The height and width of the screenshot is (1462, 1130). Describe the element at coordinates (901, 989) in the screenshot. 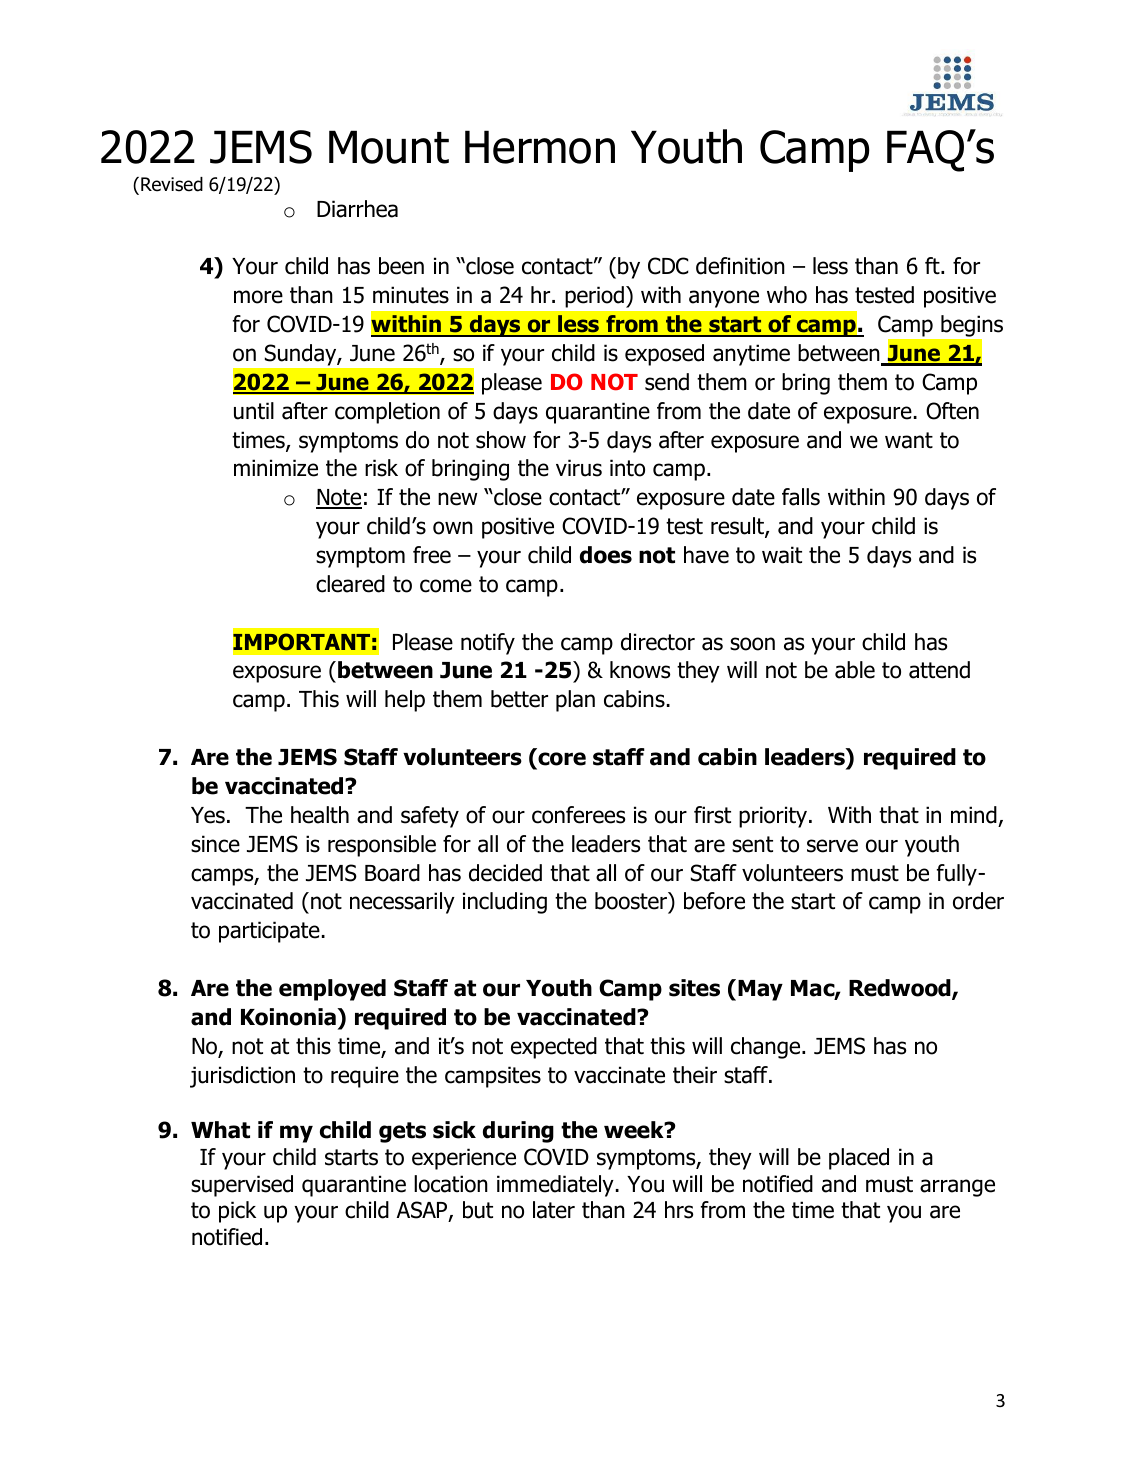

I see `Redwood` at that location.
